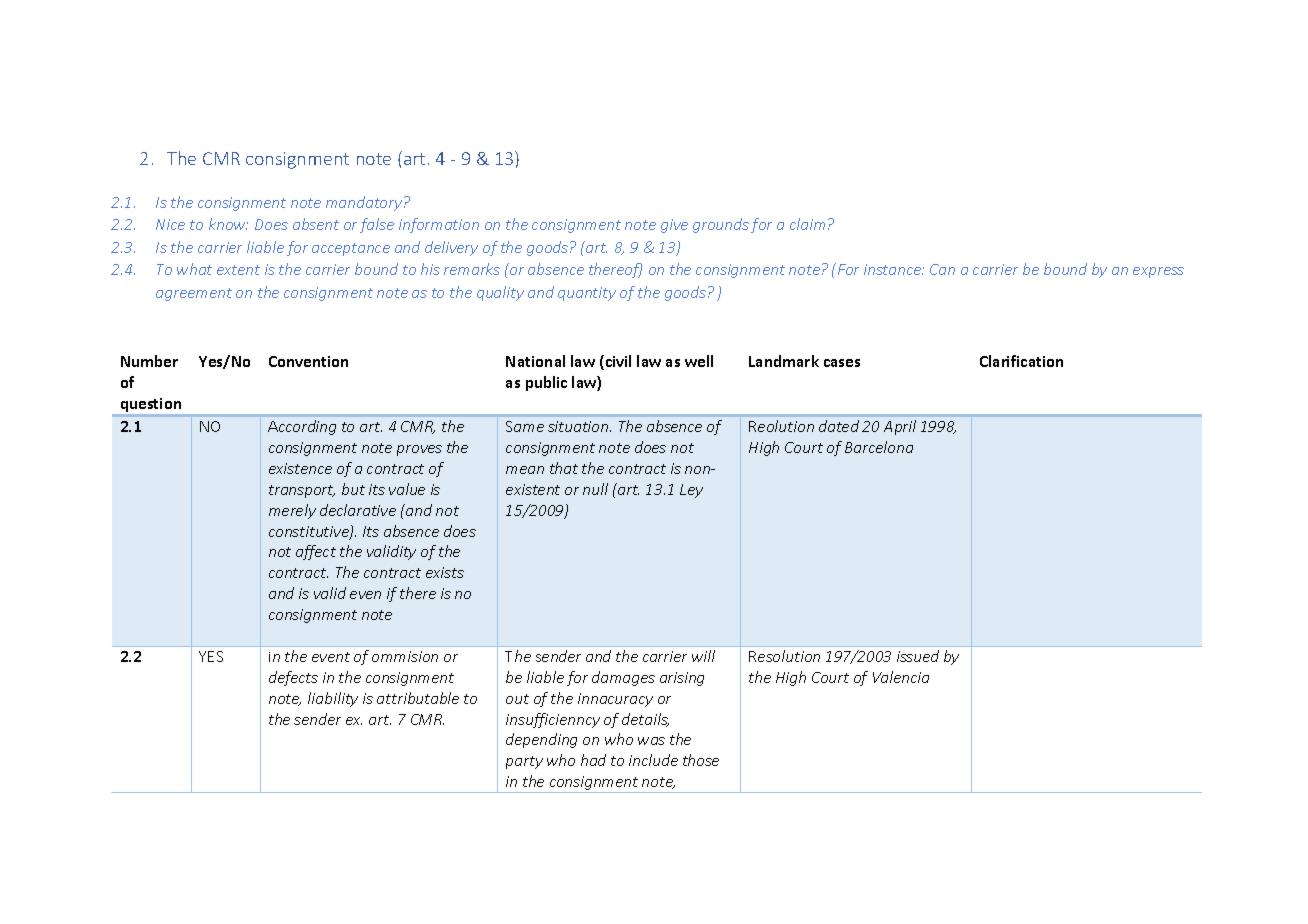  What do you see at coordinates (316, 552) in the document?
I see `affect` at bounding box center [316, 552].
